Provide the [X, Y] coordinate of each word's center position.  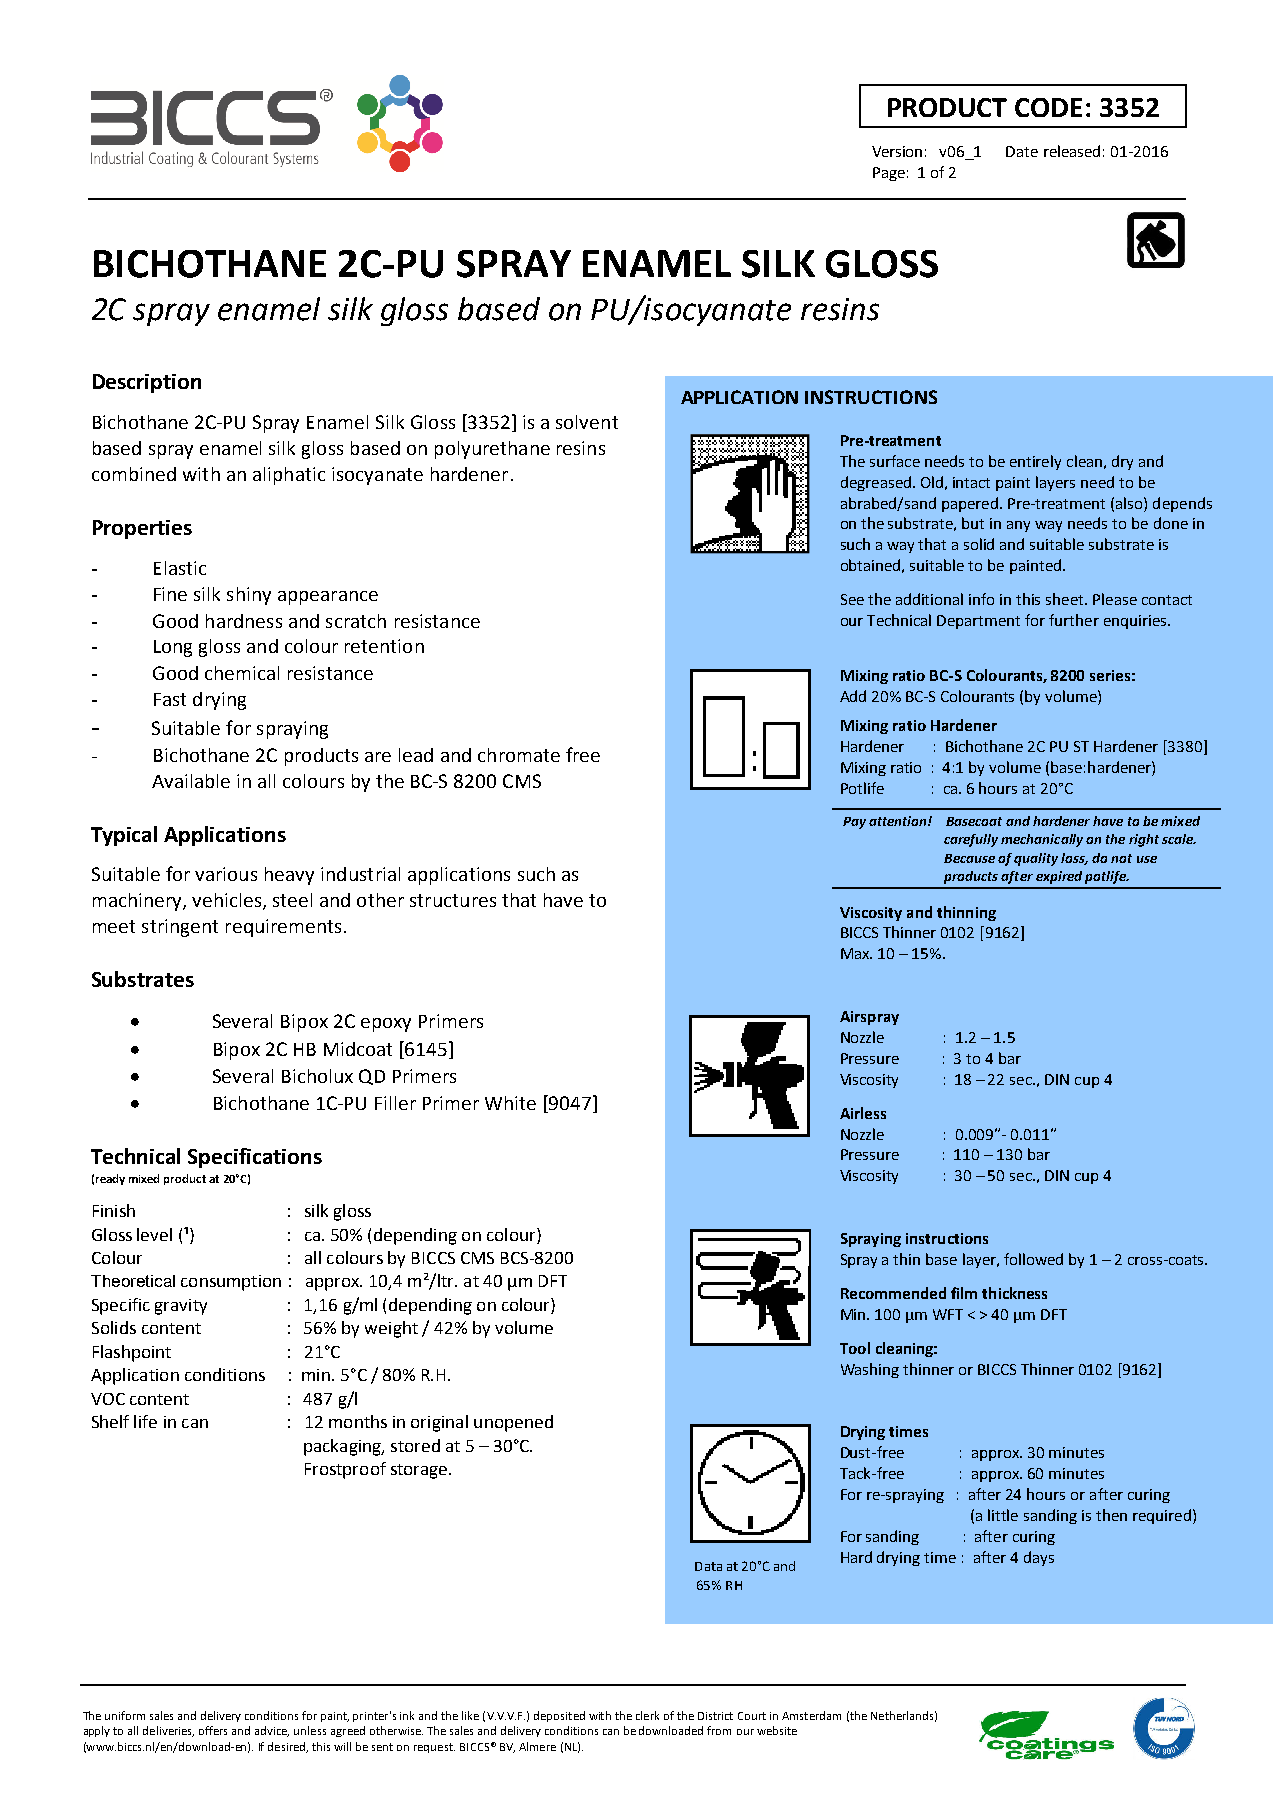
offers [213, 1730]
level [154, 1234]
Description [147, 383]
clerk [647, 1715]
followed [1033, 1259]
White [510, 1103]
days [1039, 1558]
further [1074, 620]
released [1072, 151]
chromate [519, 755]
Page [889, 174]
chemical [242, 673]
